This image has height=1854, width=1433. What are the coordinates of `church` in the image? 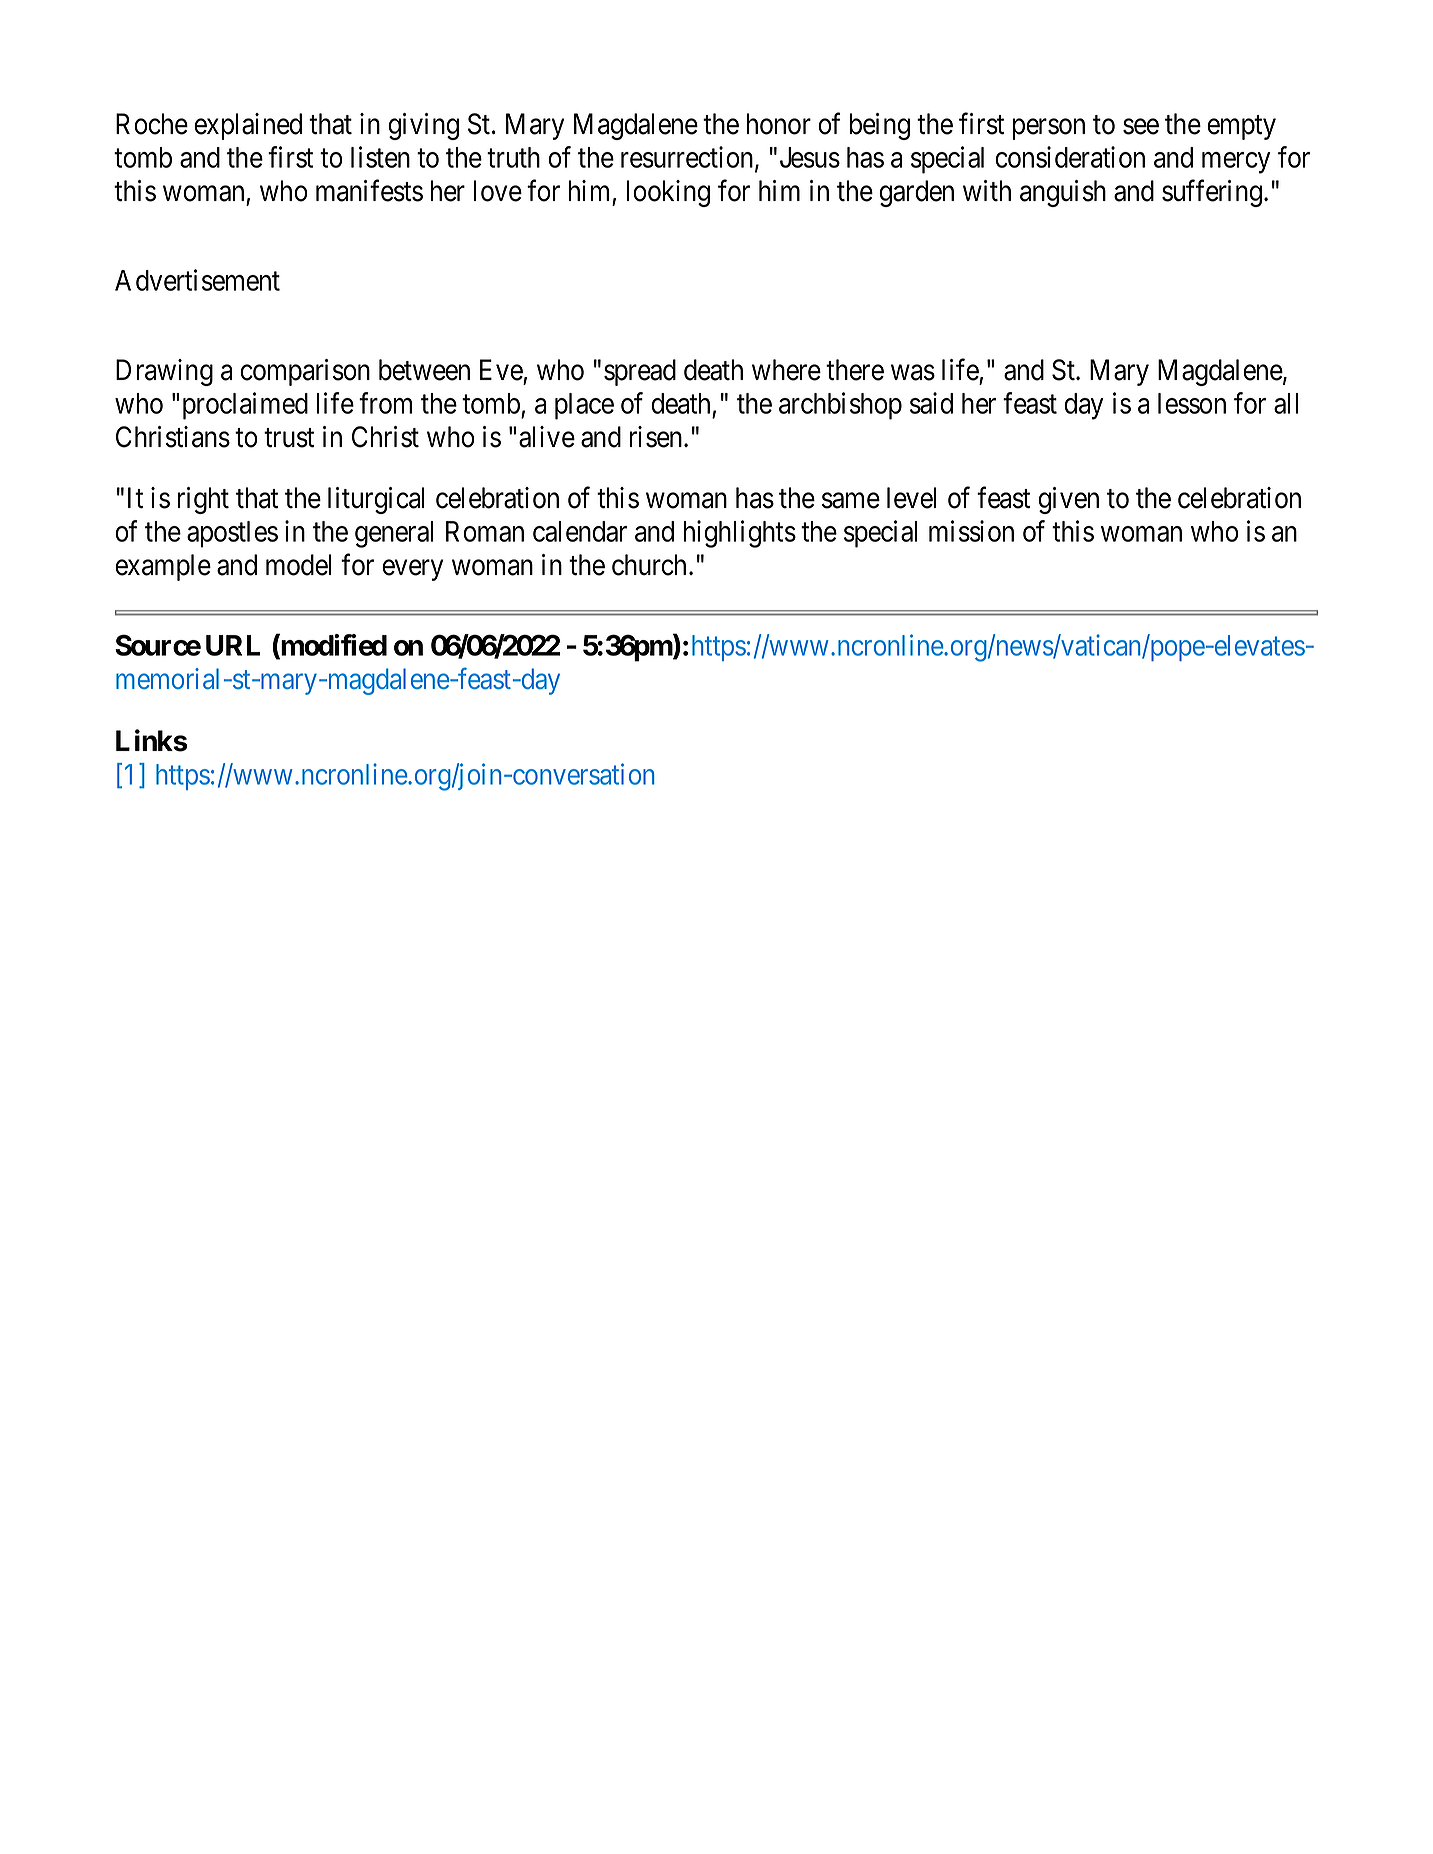 It's located at (651, 565).
